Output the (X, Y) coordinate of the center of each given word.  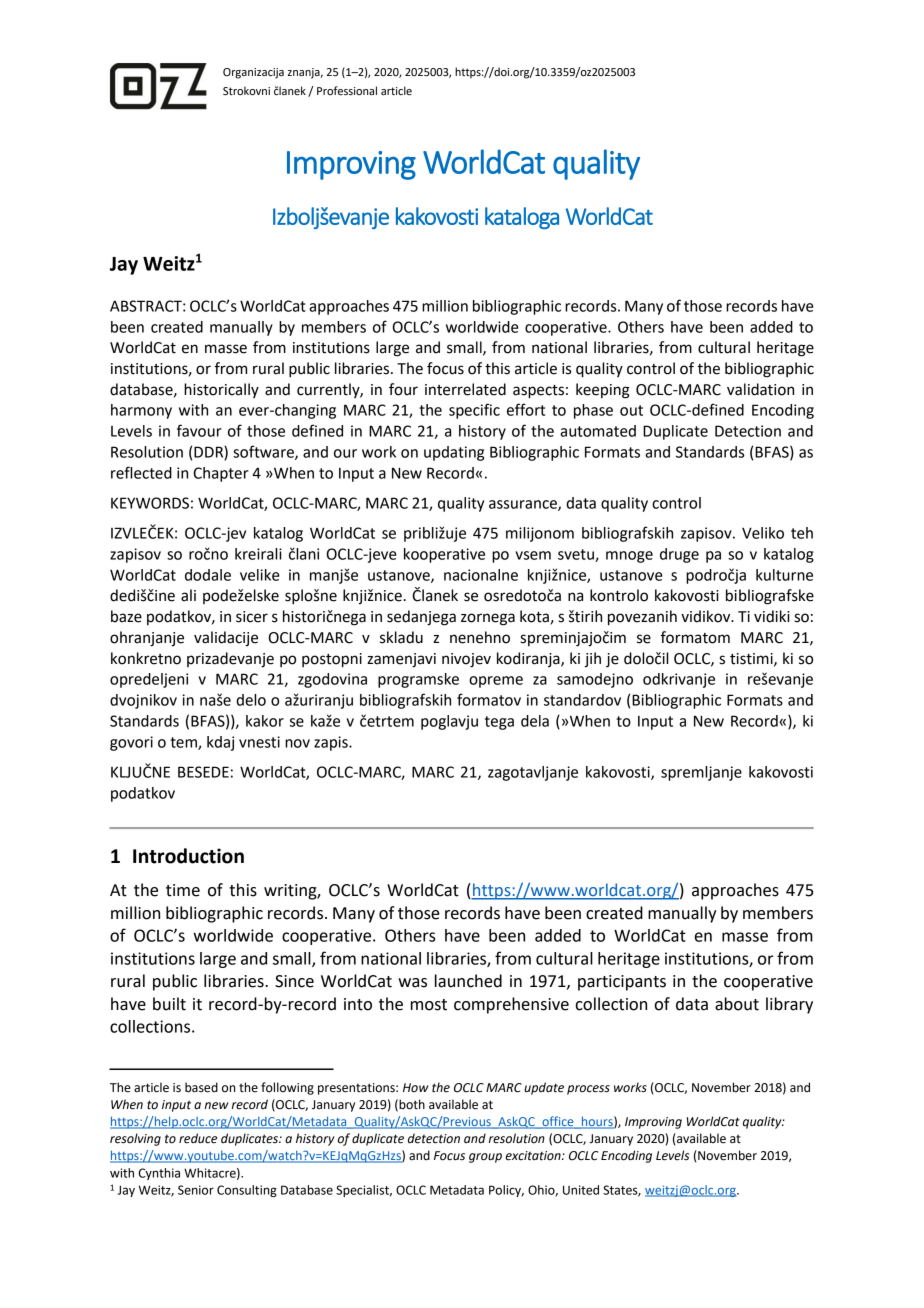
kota (534, 616)
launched (468, 981)
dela (535, 721)
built (169, 1004)
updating (454, 453)
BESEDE (203, 772)
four (403, 389)
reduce (198, 1138)
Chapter (221, 474)
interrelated (465, 389)
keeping (603, 391)
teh (802, 533)
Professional (347, 90)
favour (199, 430)
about (737, 1004)
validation (760, 389)
